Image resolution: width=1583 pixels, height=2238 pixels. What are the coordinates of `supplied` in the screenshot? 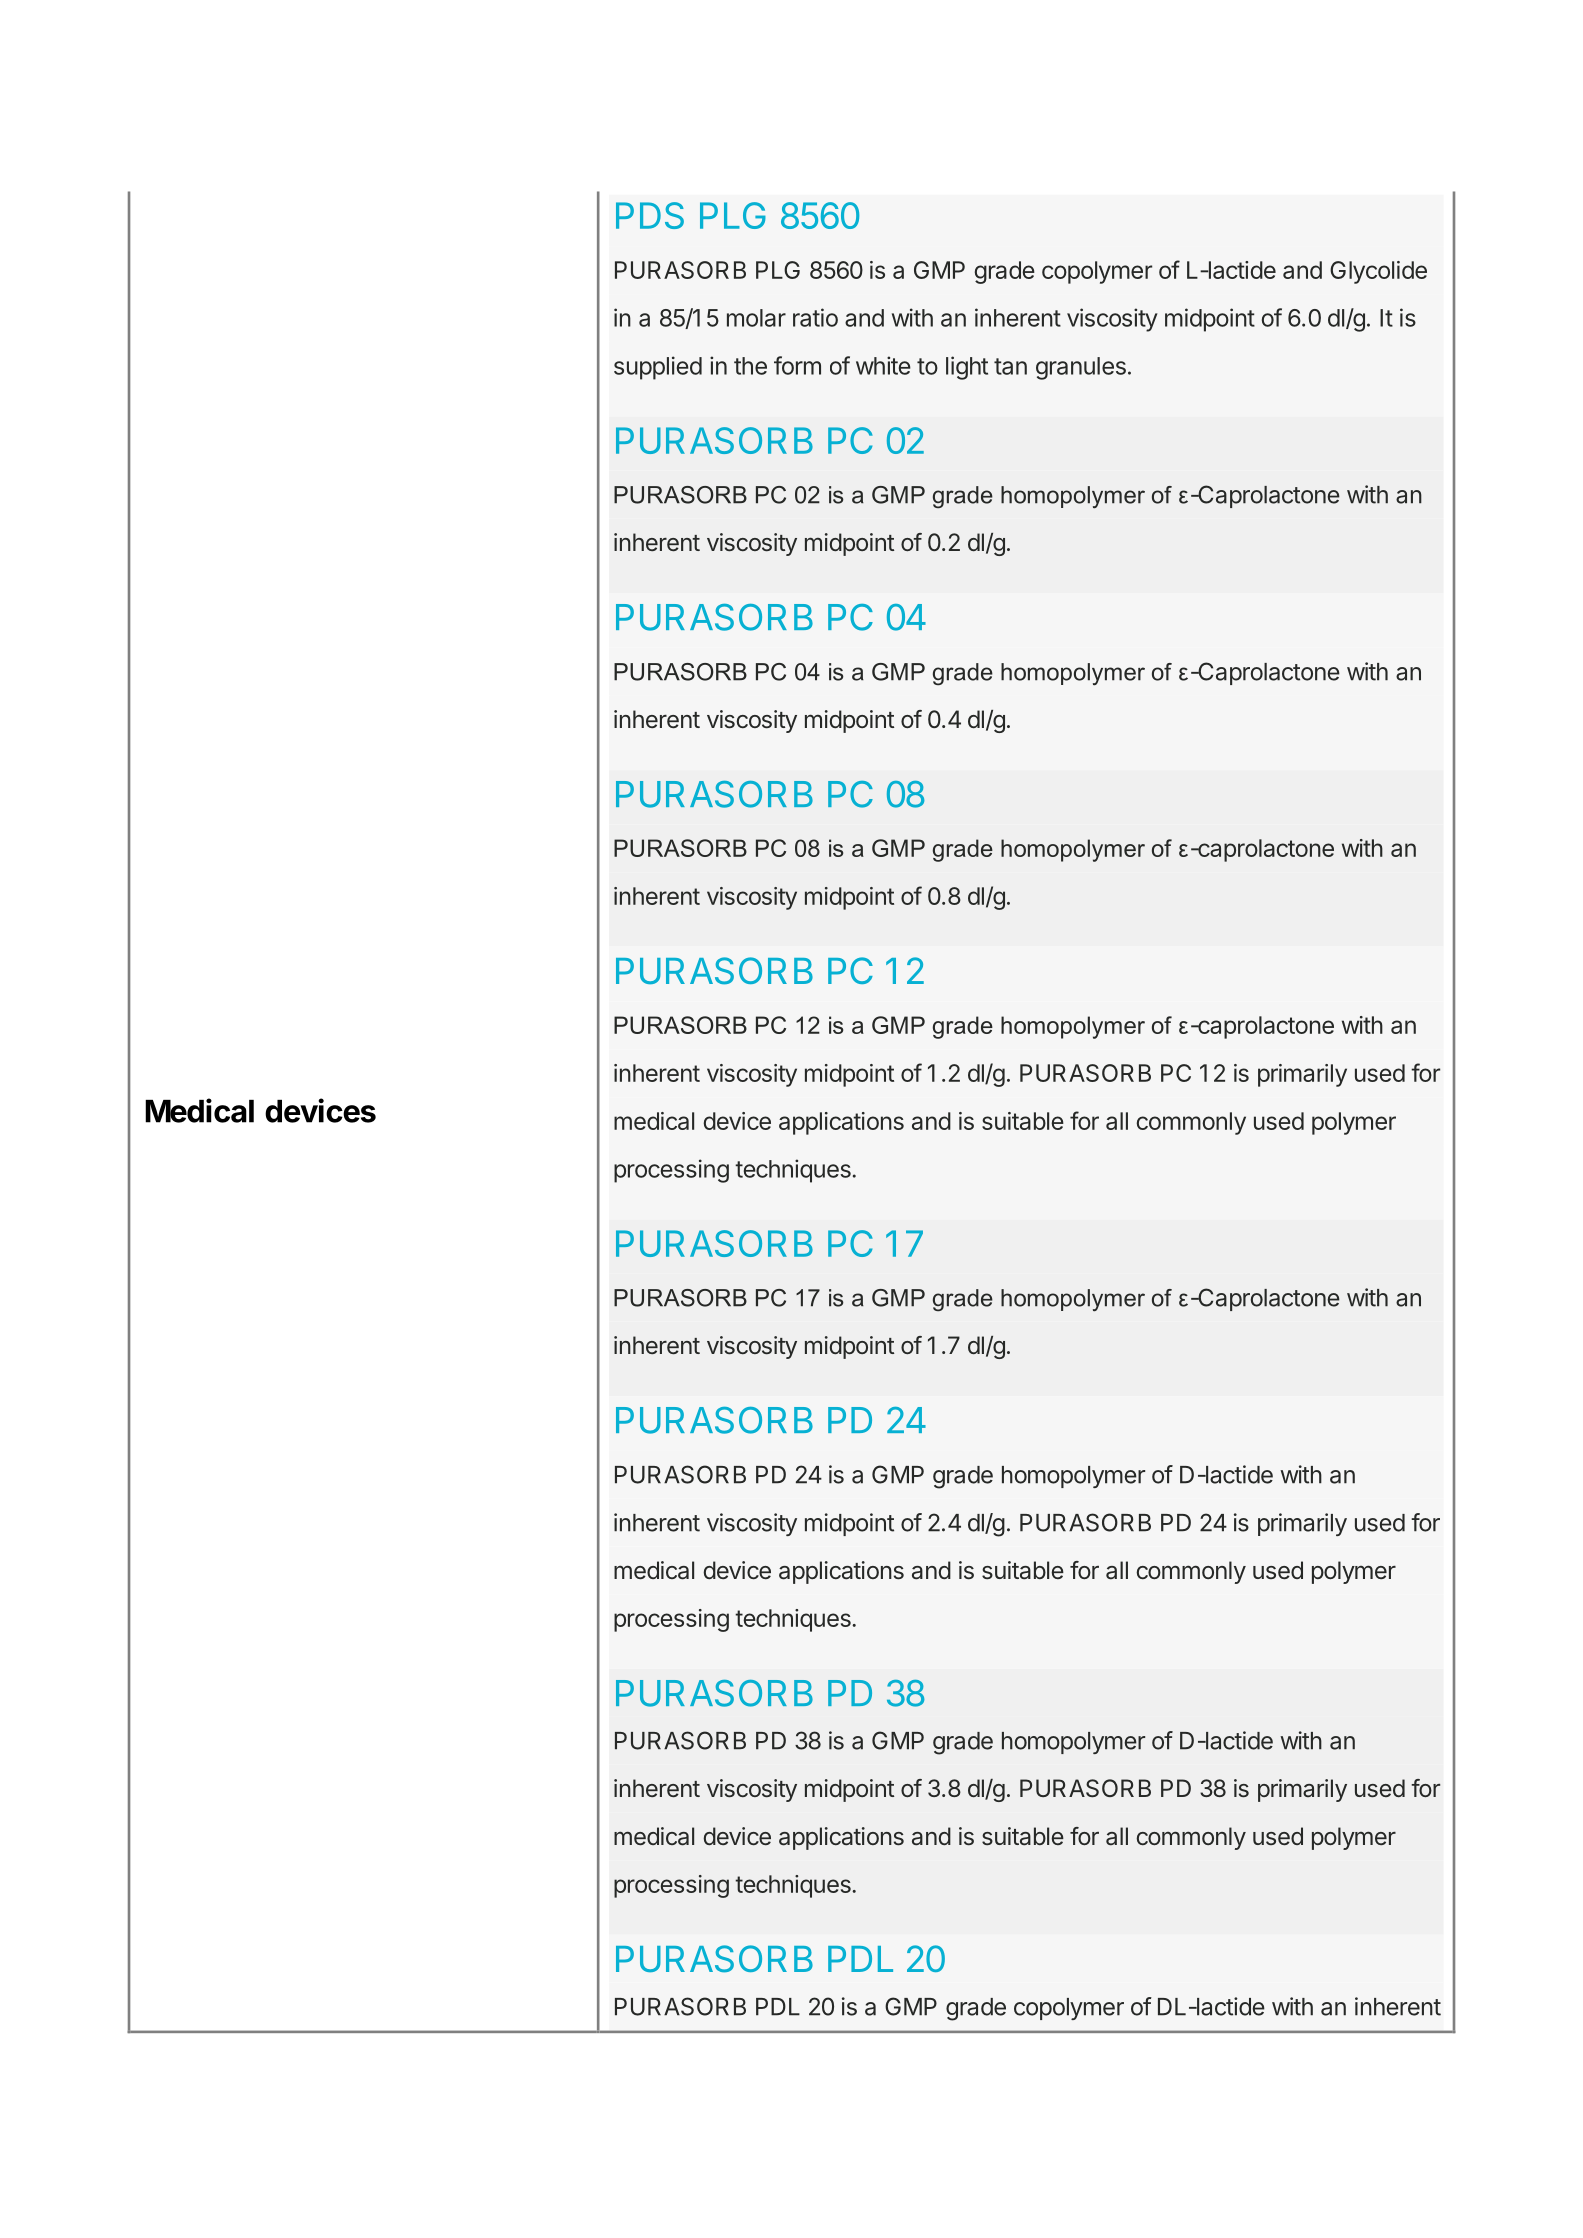 It's located at (658, 368).
